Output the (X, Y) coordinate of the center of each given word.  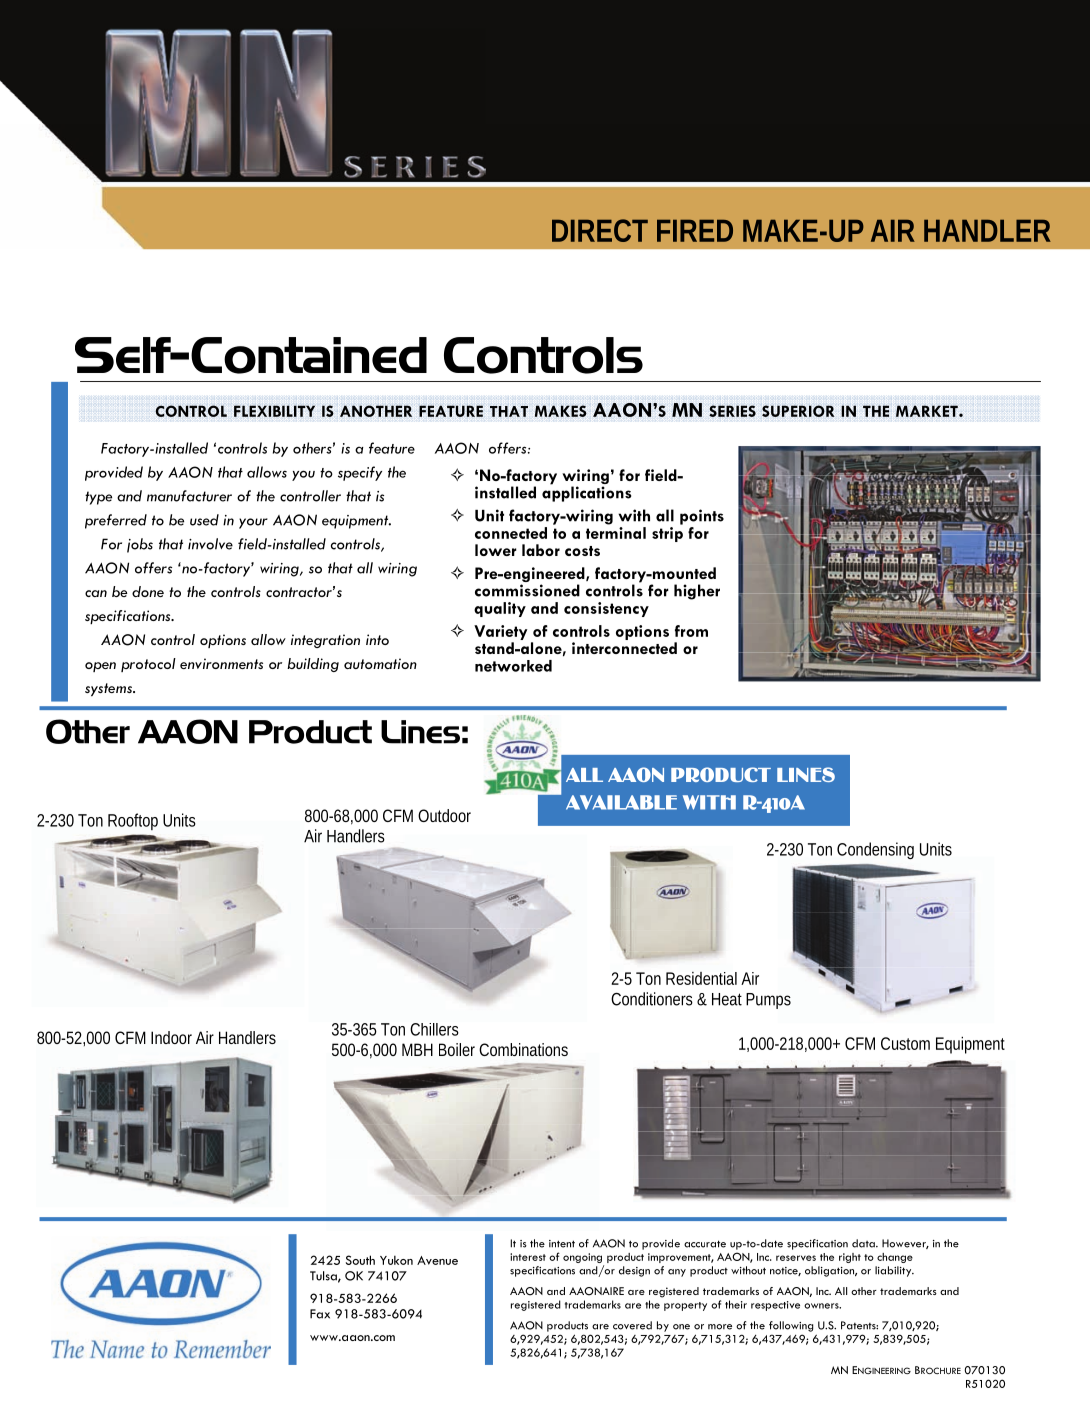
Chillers (434, 1029)
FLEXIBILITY (274, 411)
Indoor (171, 1037)
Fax (320, 1314)
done (148, 591)
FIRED (695, 231)
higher (697, 592)
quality (500, 609)
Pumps (768, 1001)
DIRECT (600, 230)
